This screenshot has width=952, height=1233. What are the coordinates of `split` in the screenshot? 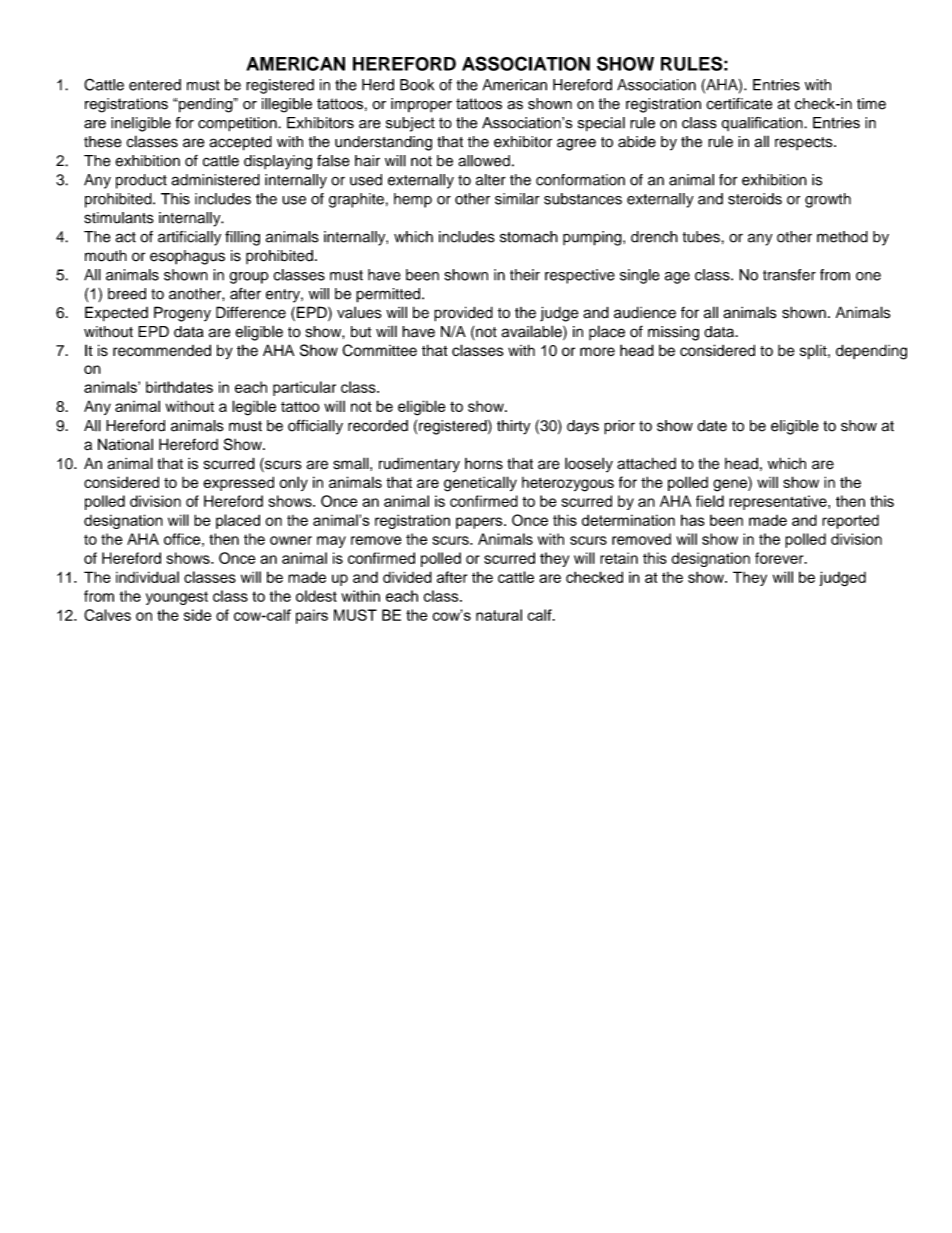 It's located at (814, 352).
